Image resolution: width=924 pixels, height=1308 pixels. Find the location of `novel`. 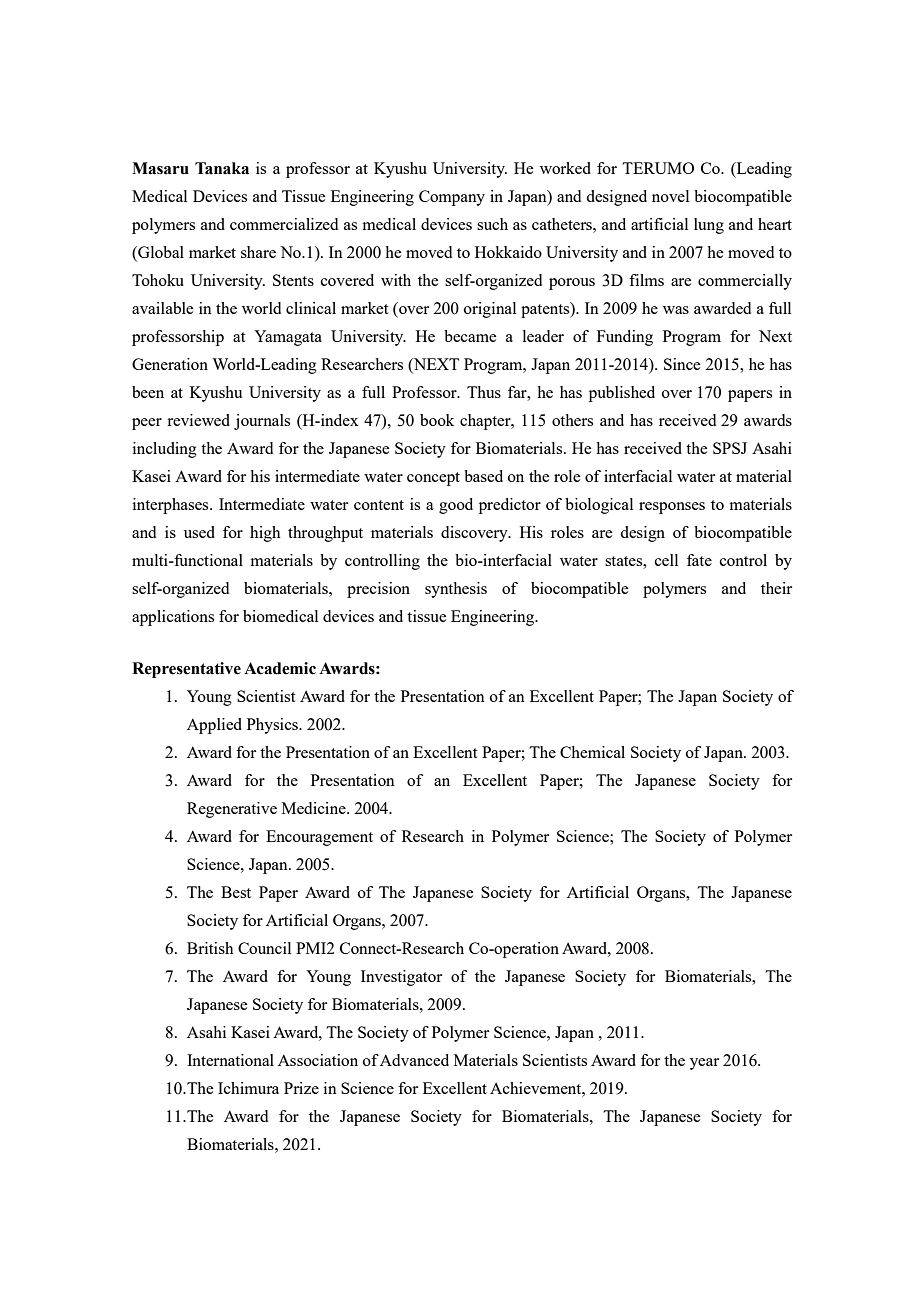

novel is located at coordinates (670, 196).
